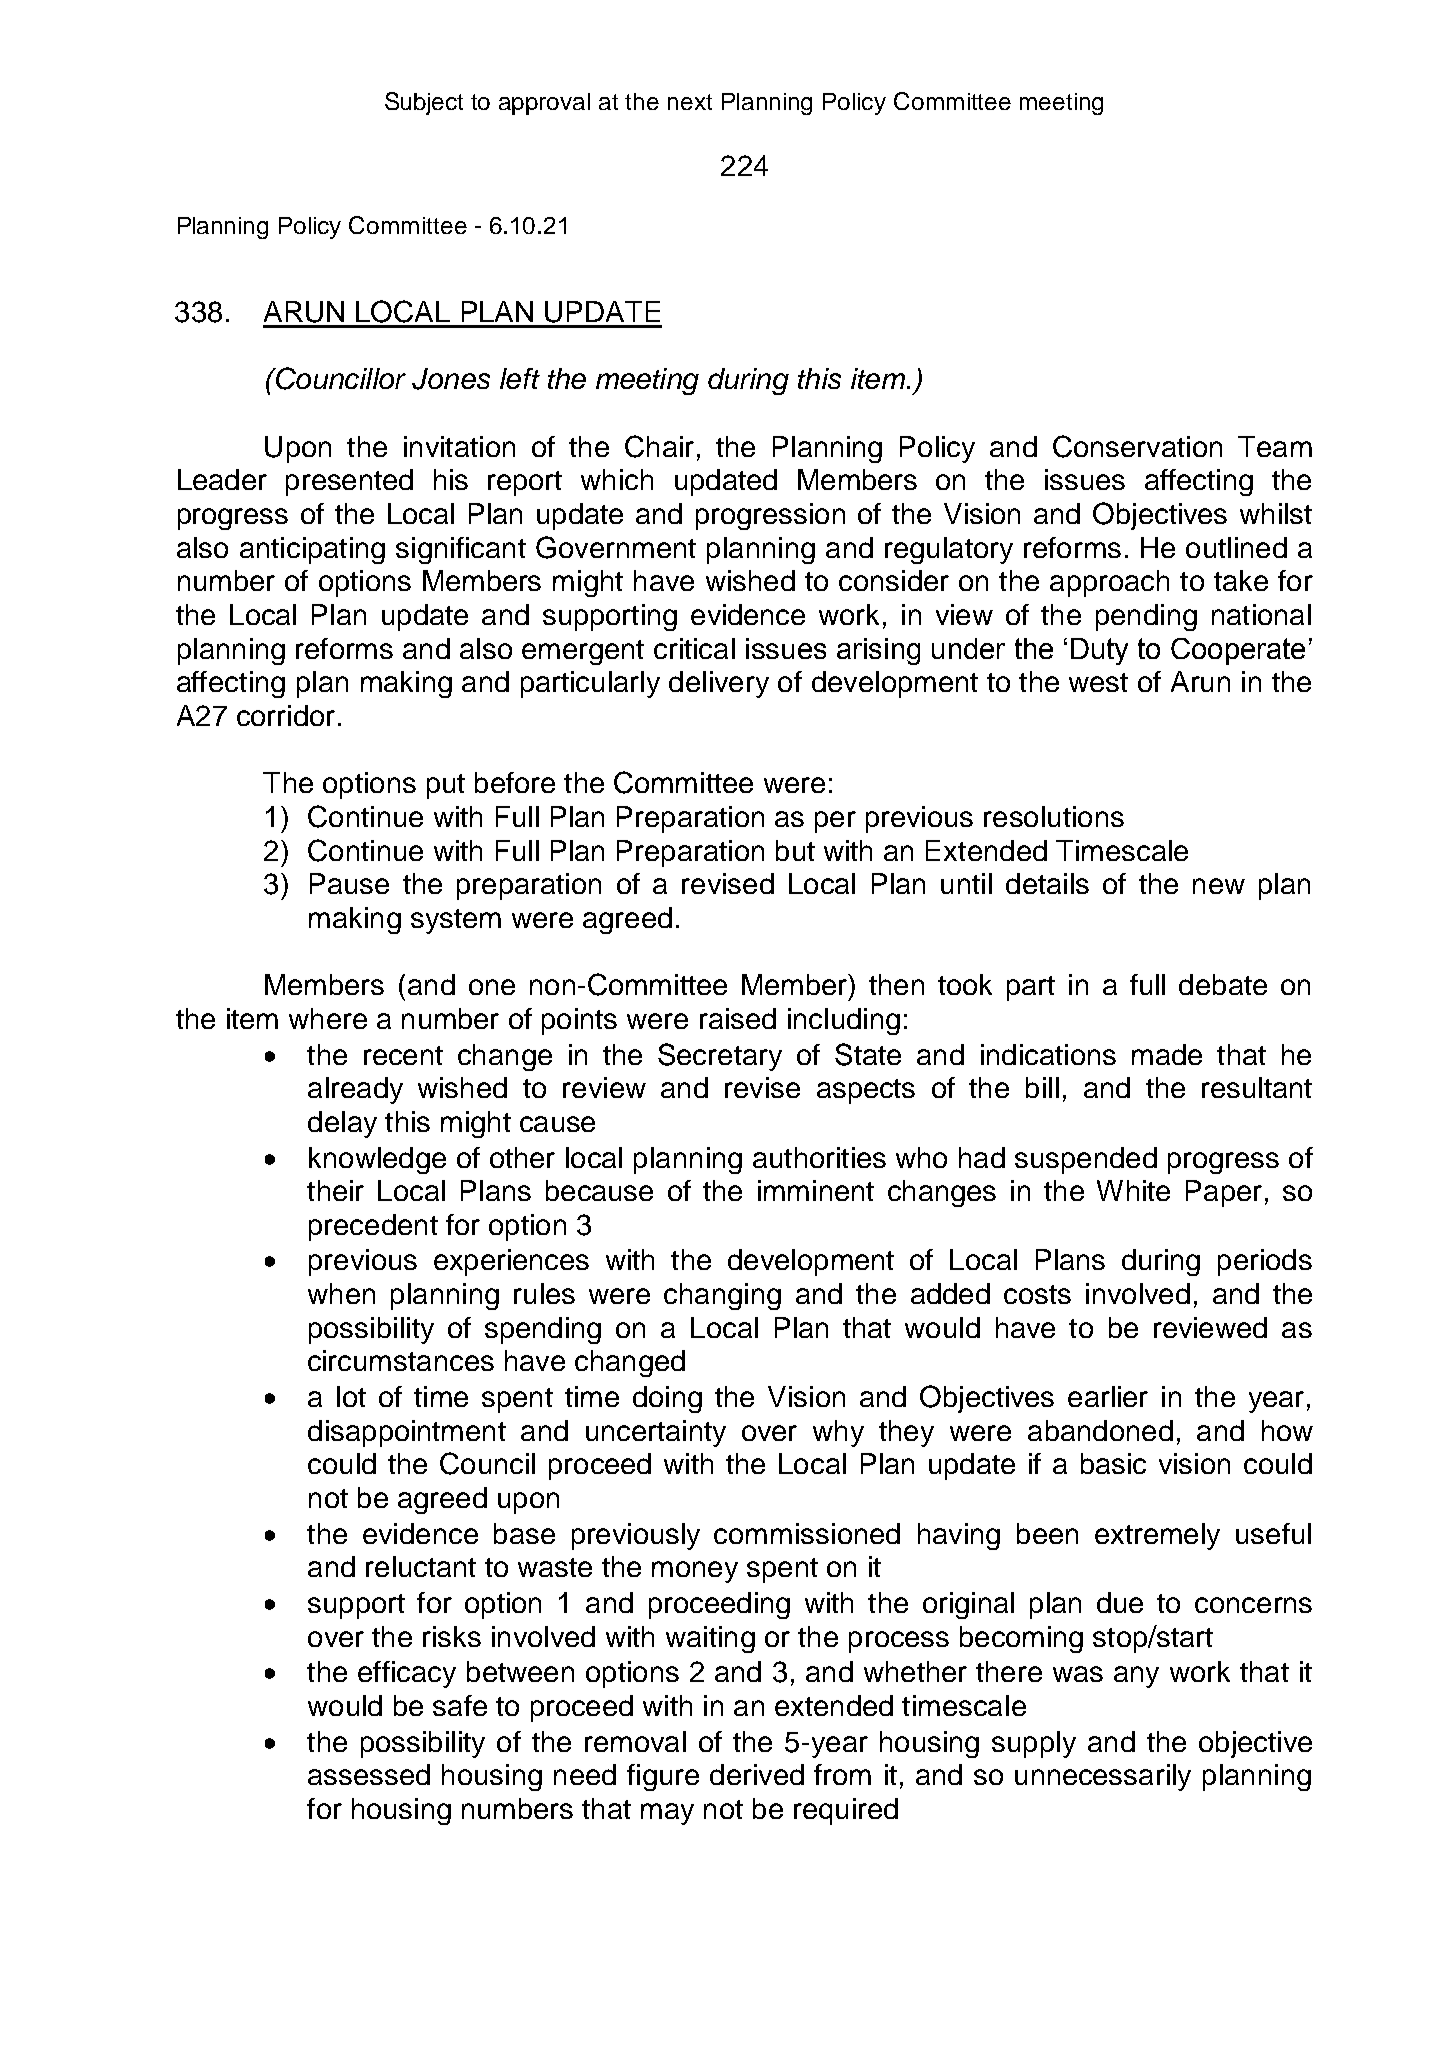 This screenshot has height=2053, width=1452. Describe the element at coordinates (1103, 1777) in the screenshot. I see `unnecessarily` at that location.
